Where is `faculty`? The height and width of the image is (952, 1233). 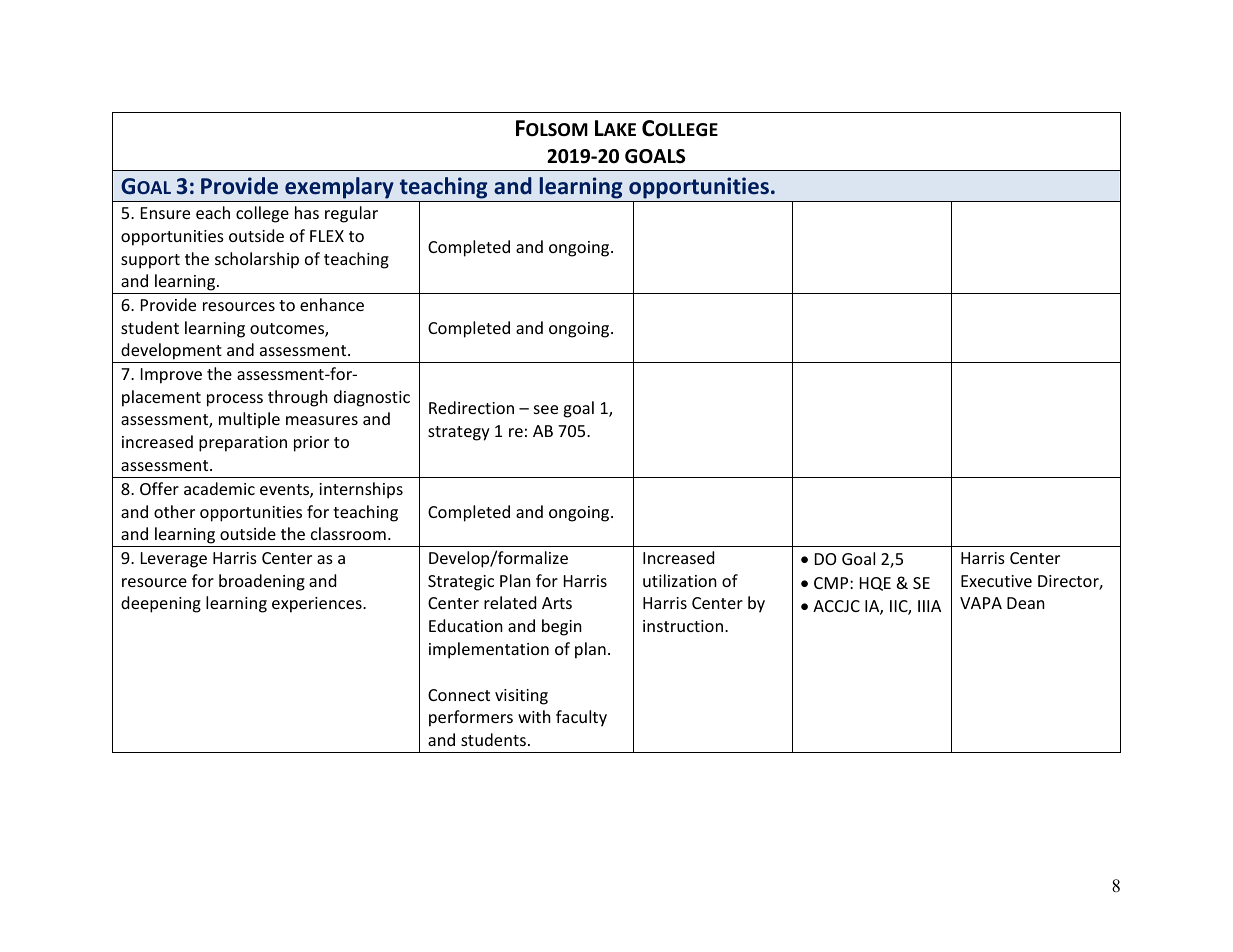 faculty is located at coordinates (581, 718).
